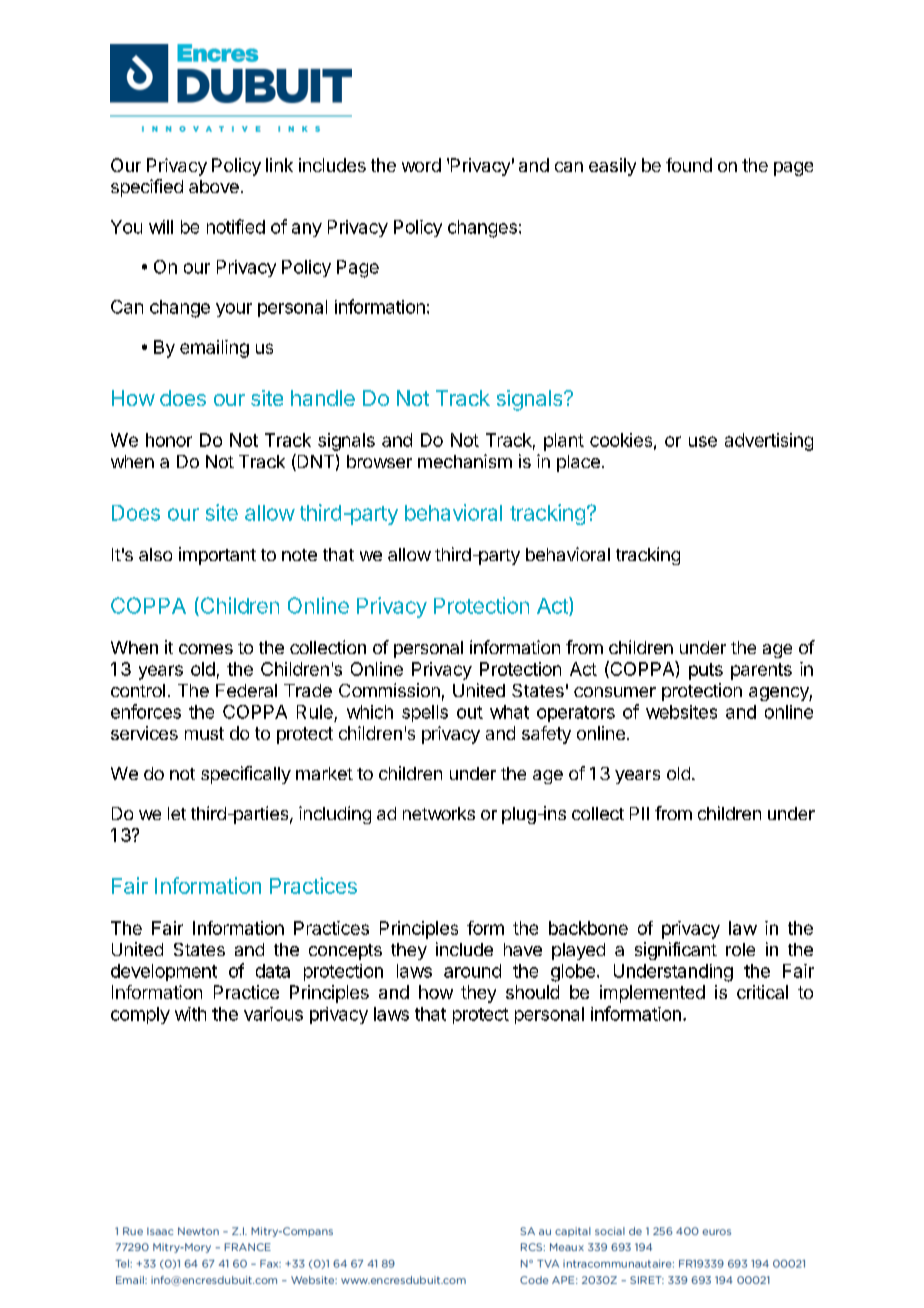  I want to click on must, so click(204, 733).
